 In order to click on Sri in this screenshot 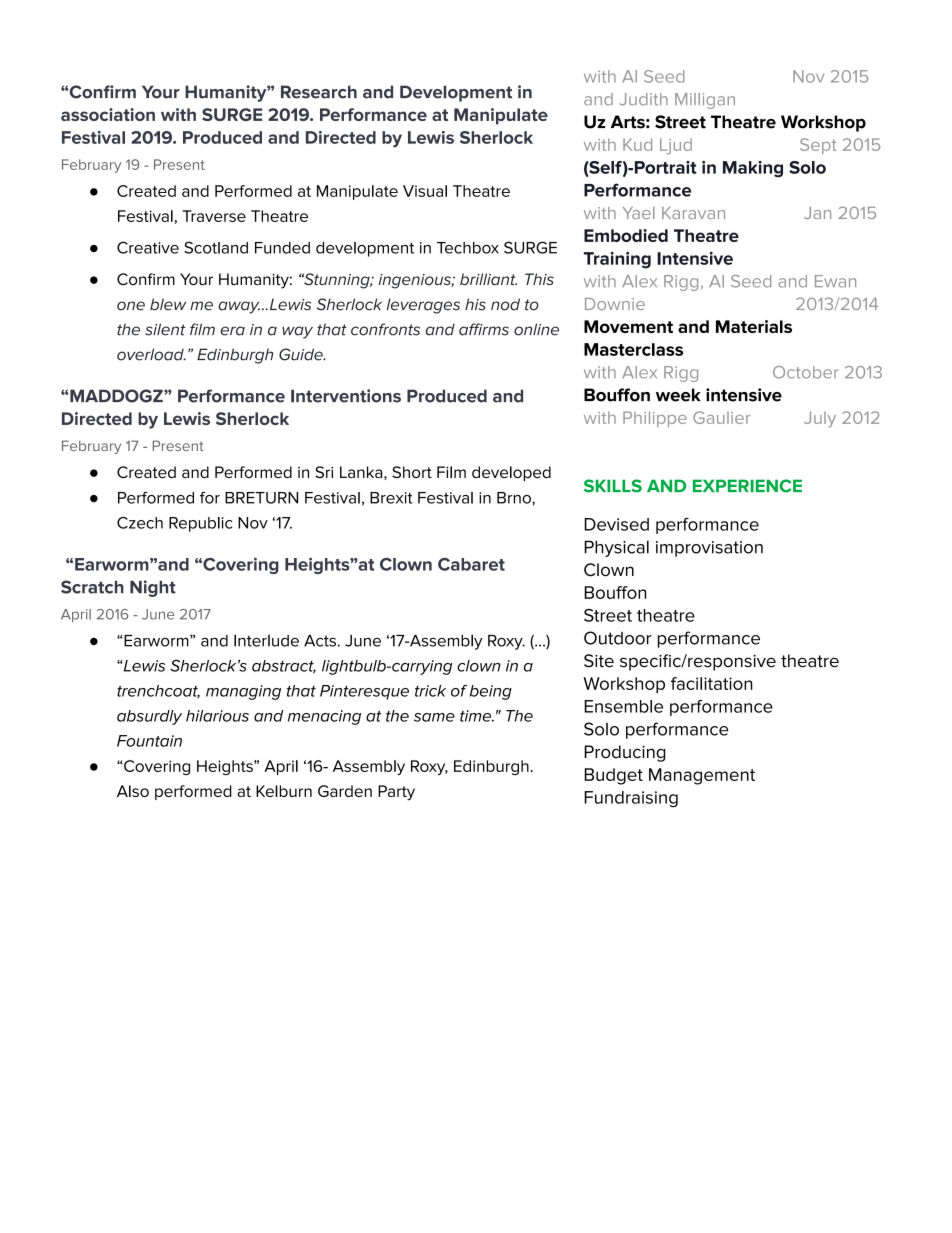, I will do `click(324, 472)`.
